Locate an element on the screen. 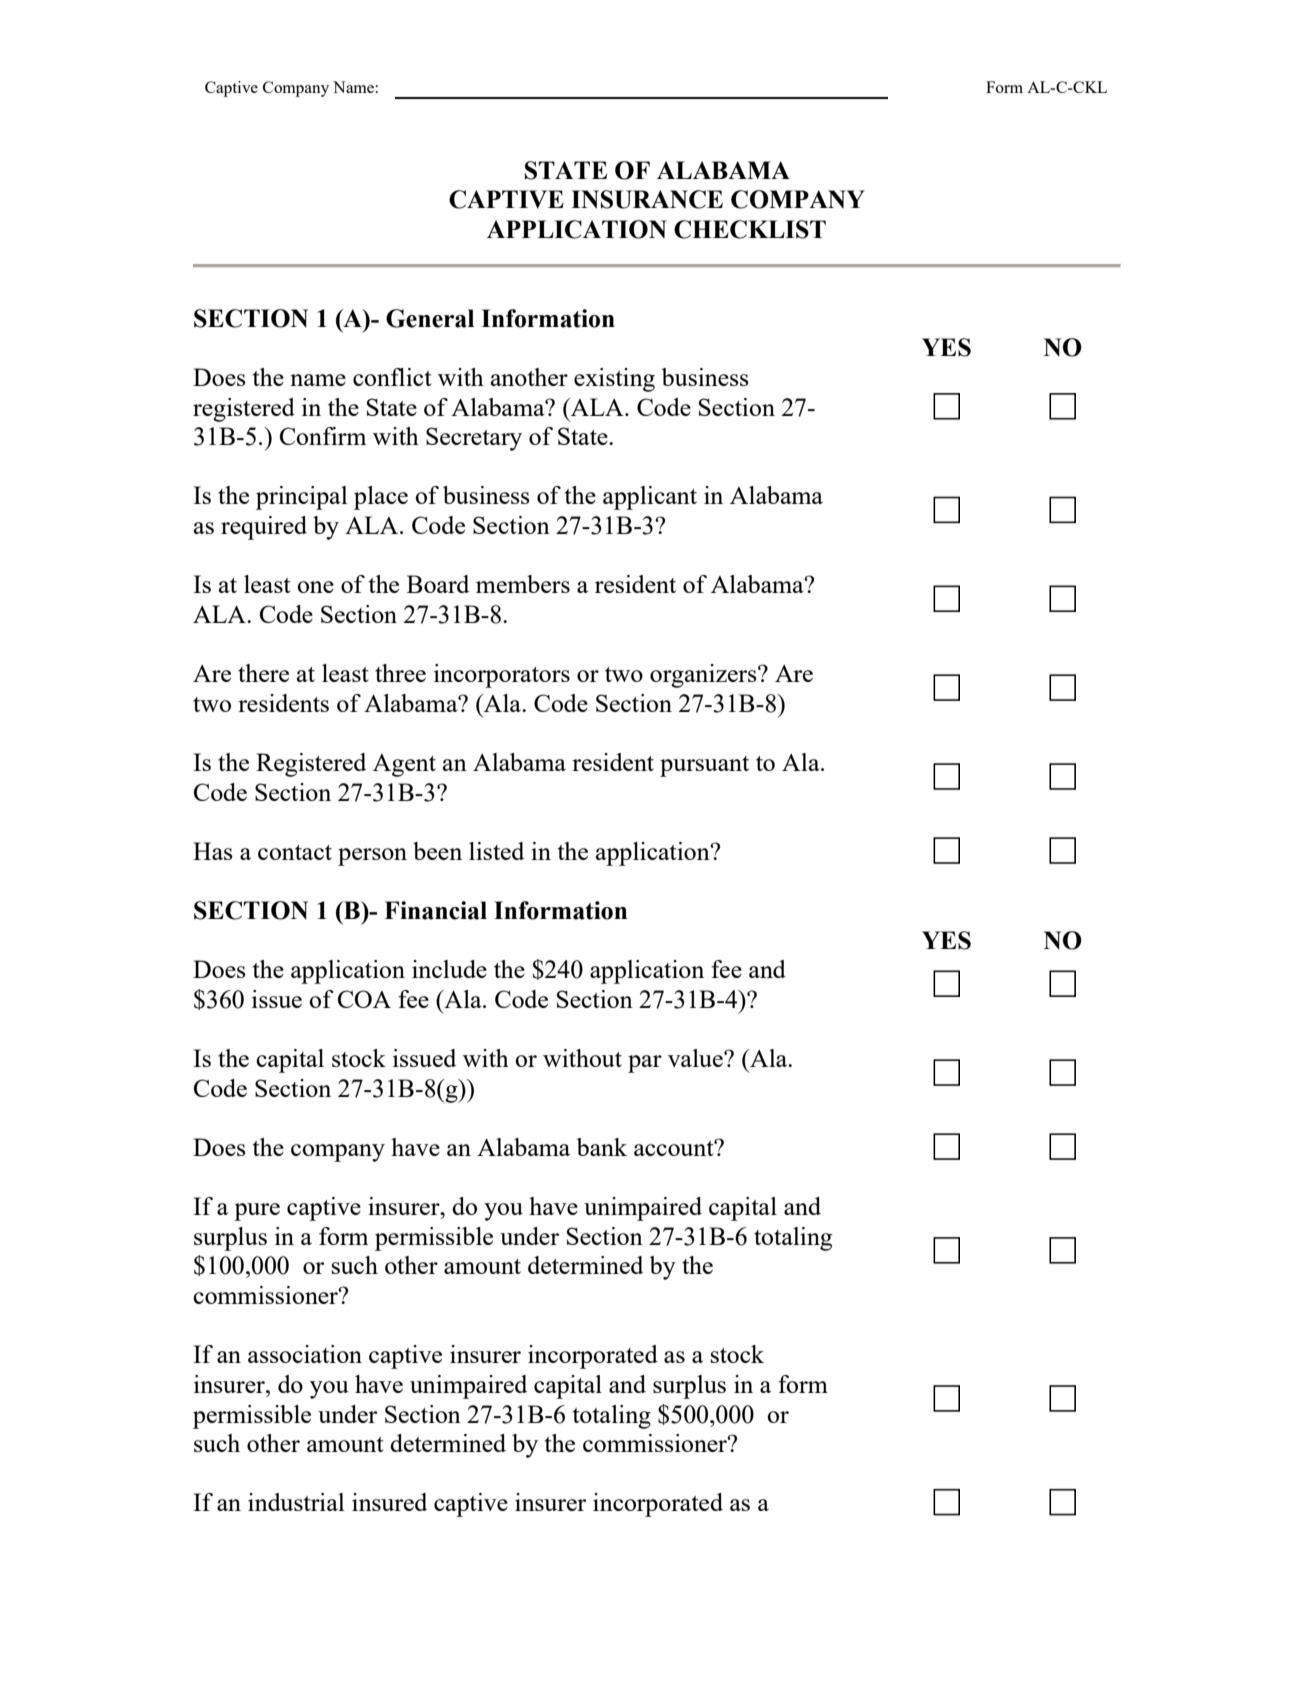  listed is located at coordinates (496, 851).
